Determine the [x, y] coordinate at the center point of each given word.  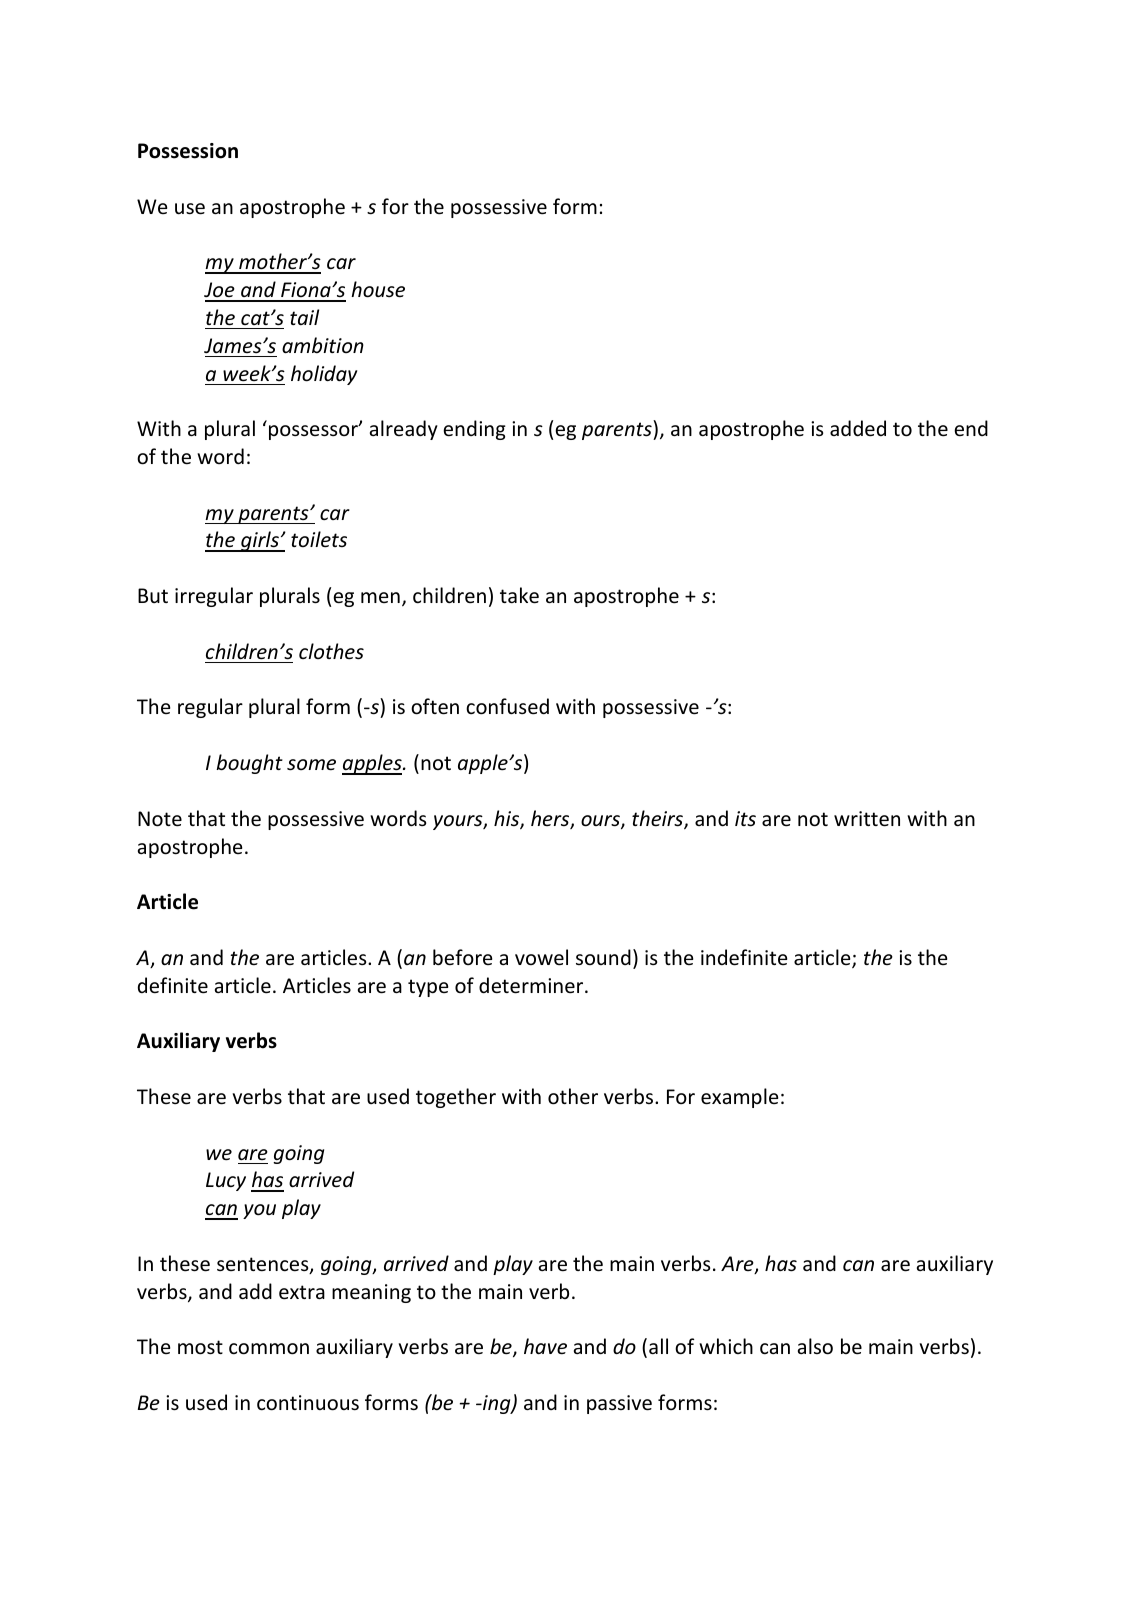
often [435, 706]
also [815, 1346]
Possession [188, 151]
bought [249, 764]
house [378, 289]
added [858, 428]
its [745, 819]
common [269, 1349]
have [545, 1346]
